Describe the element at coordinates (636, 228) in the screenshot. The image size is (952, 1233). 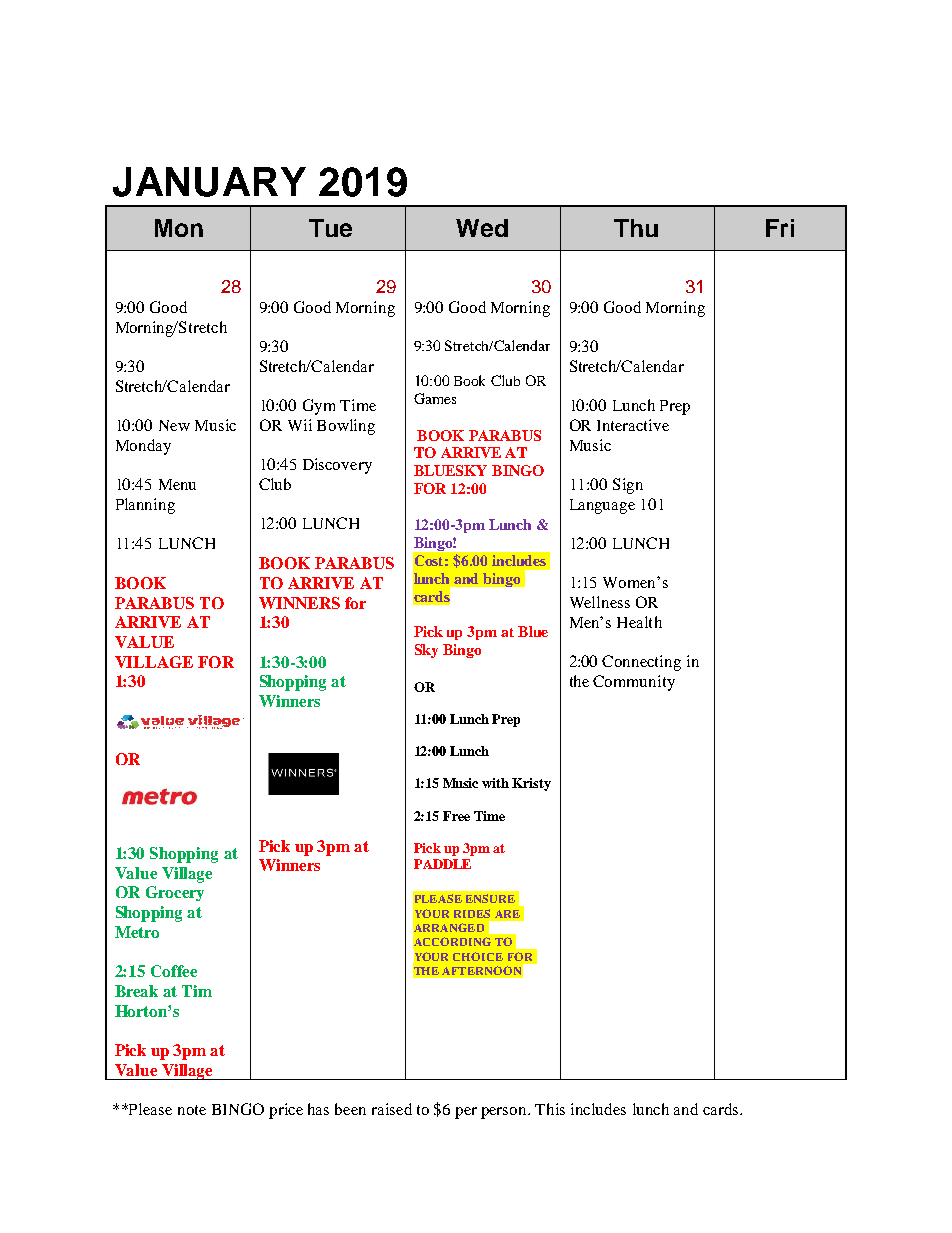
I see `Thu` at that location.
